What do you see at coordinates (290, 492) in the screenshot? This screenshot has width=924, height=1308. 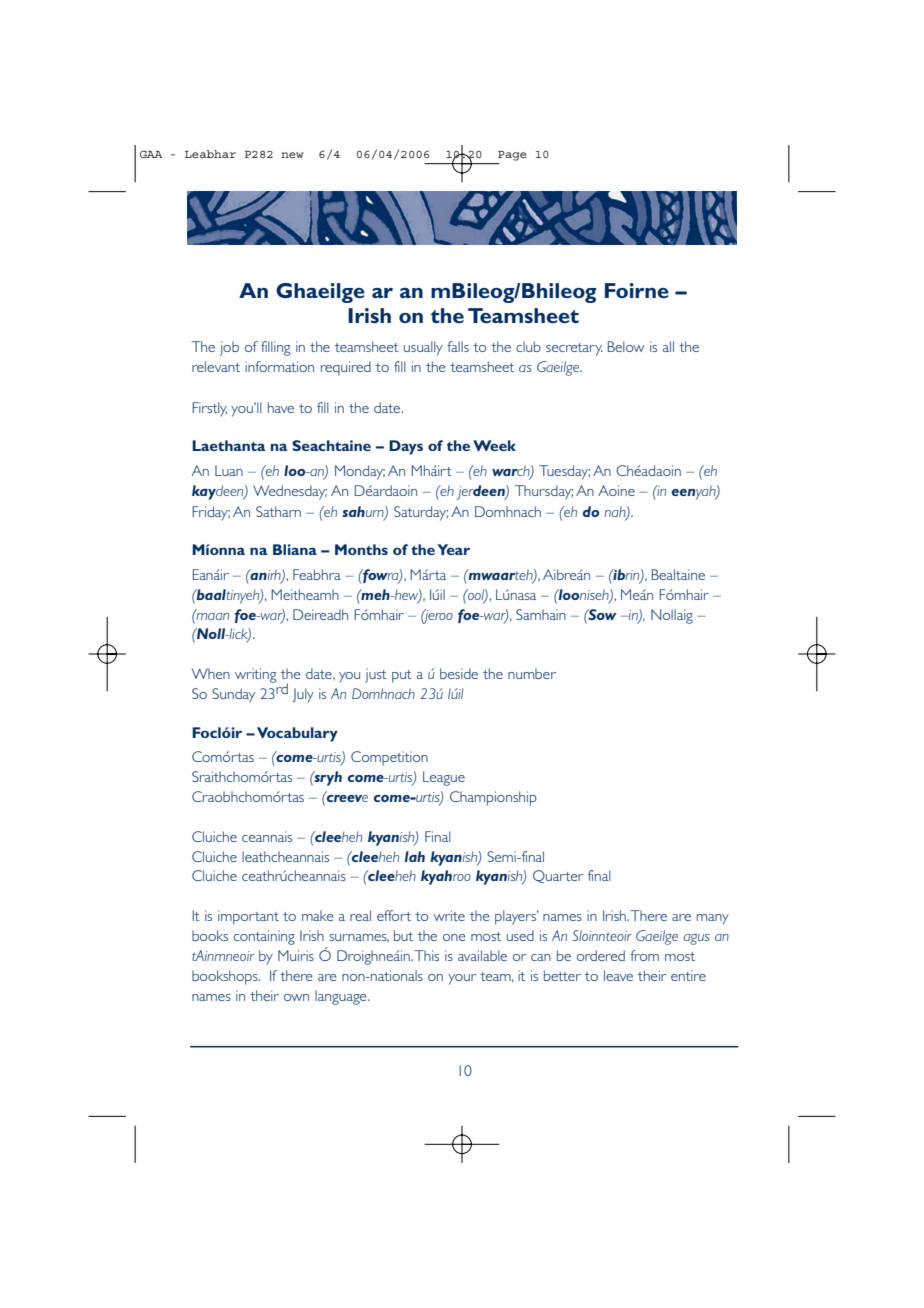 I see `Wednesday` at bounding box center [290, 492].
